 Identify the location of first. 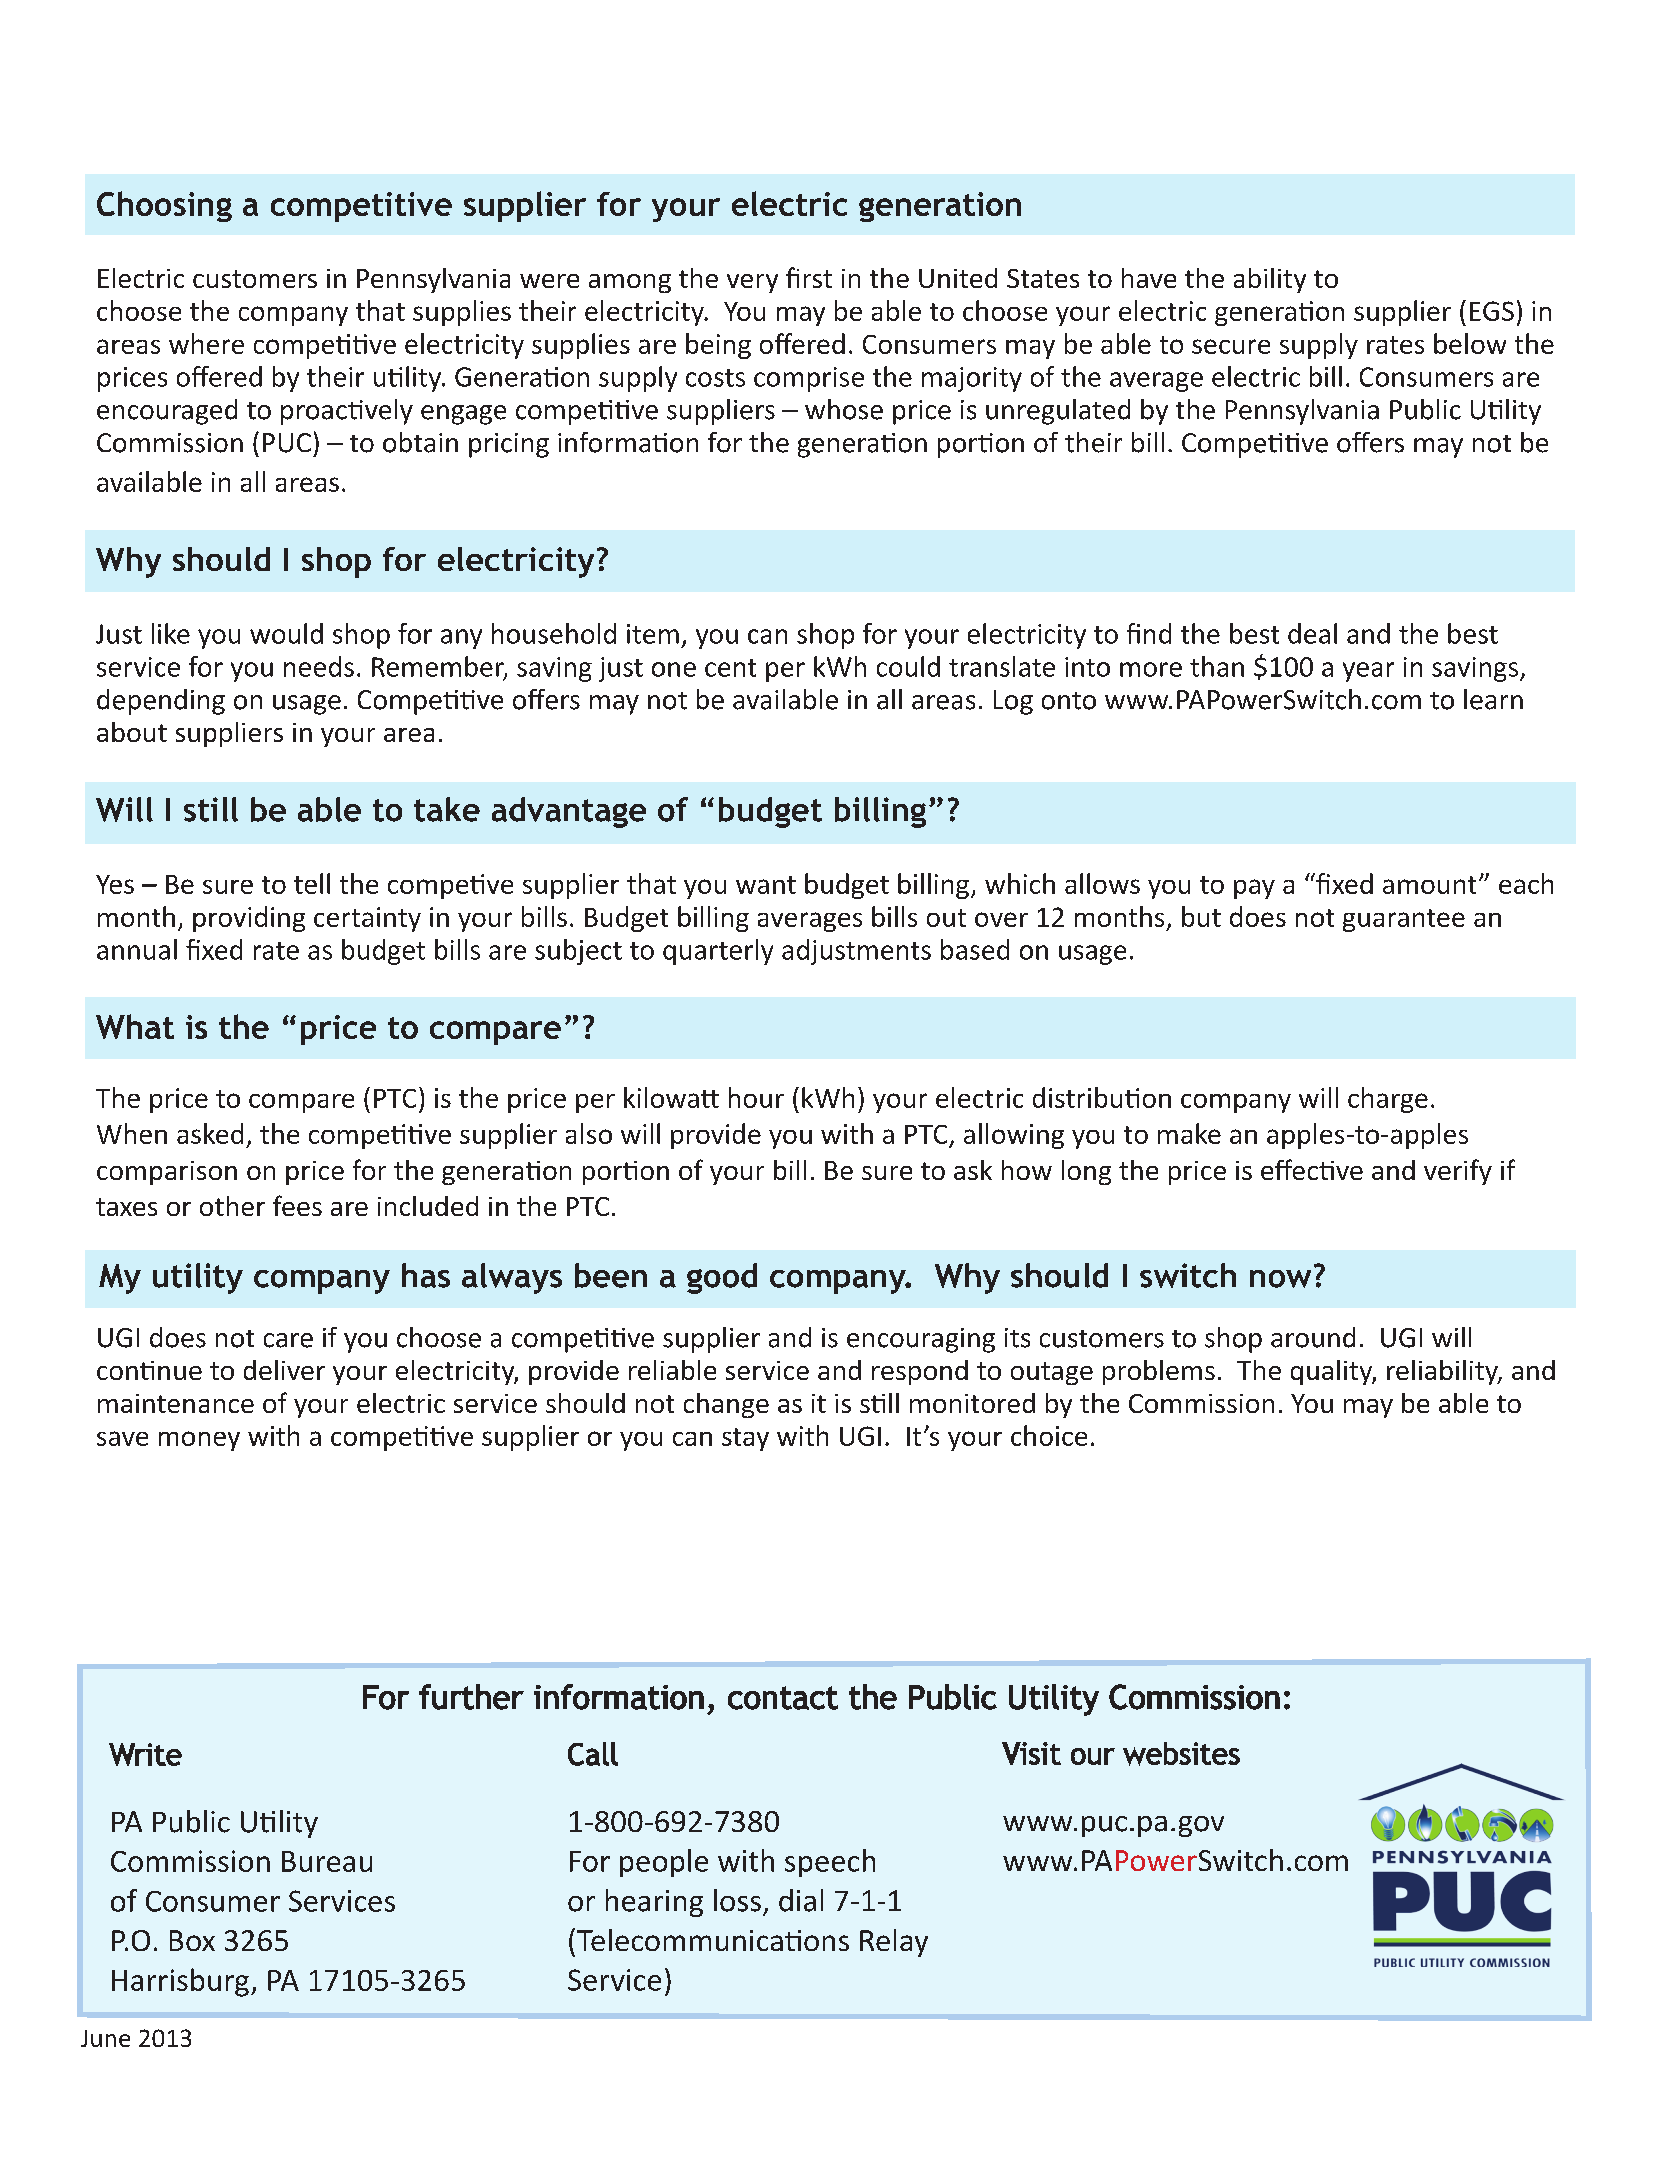
(809, 277).
